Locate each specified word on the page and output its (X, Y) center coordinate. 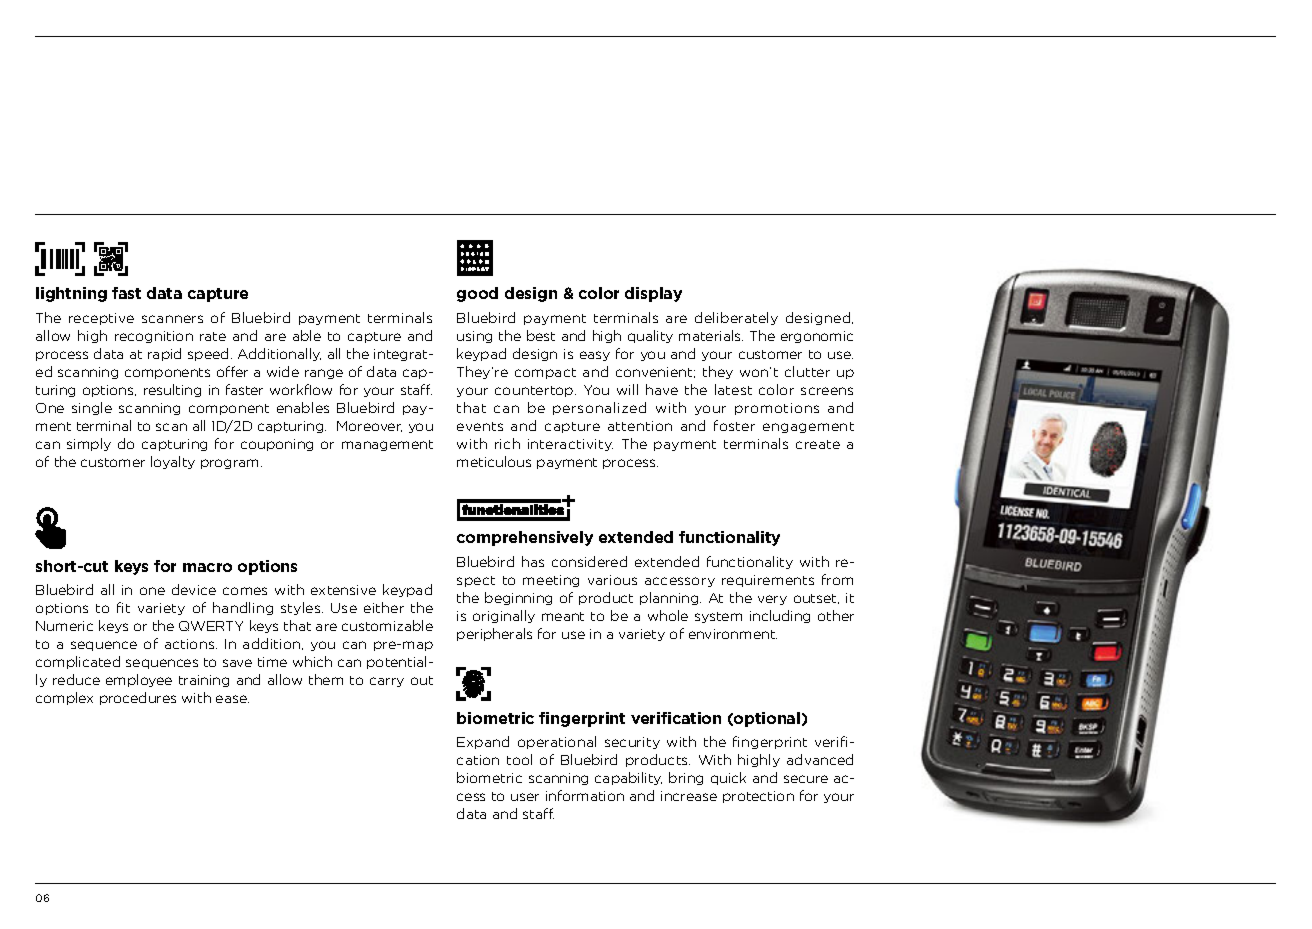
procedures (138, 698)
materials (711, 335)
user (525, 797)
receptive (101, 319)
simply (89, 444)
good (477, 294)
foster (734, 425)
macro (207, 567)
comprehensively (525, 538)
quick (728, 778)
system (718, 617)
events (480, 426)
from (837, 579)
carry (387, 682)
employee (139, 680)
